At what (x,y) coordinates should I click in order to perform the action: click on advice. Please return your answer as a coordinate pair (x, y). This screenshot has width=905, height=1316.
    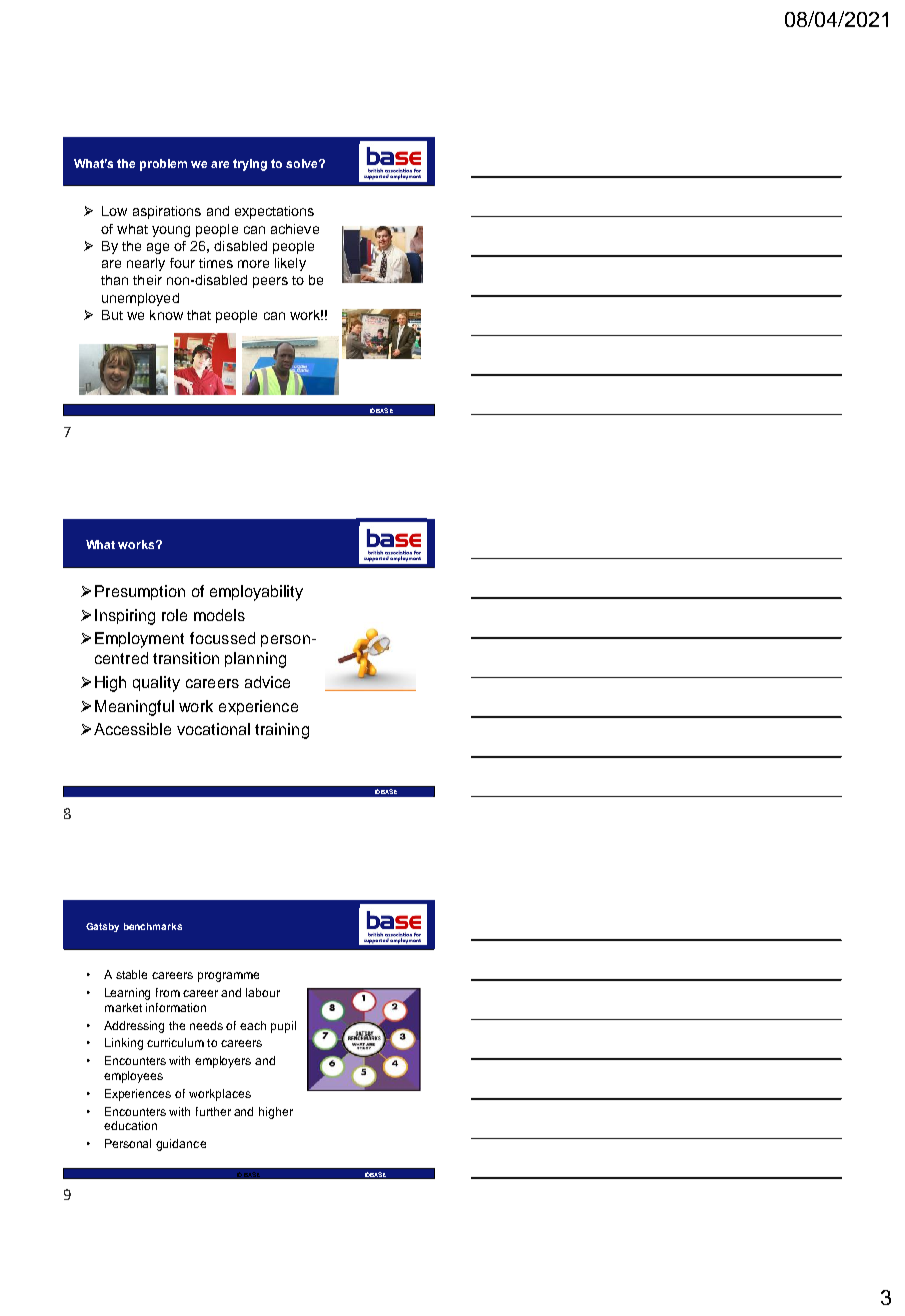
    Looking at the image, I should click on (267, 682).
